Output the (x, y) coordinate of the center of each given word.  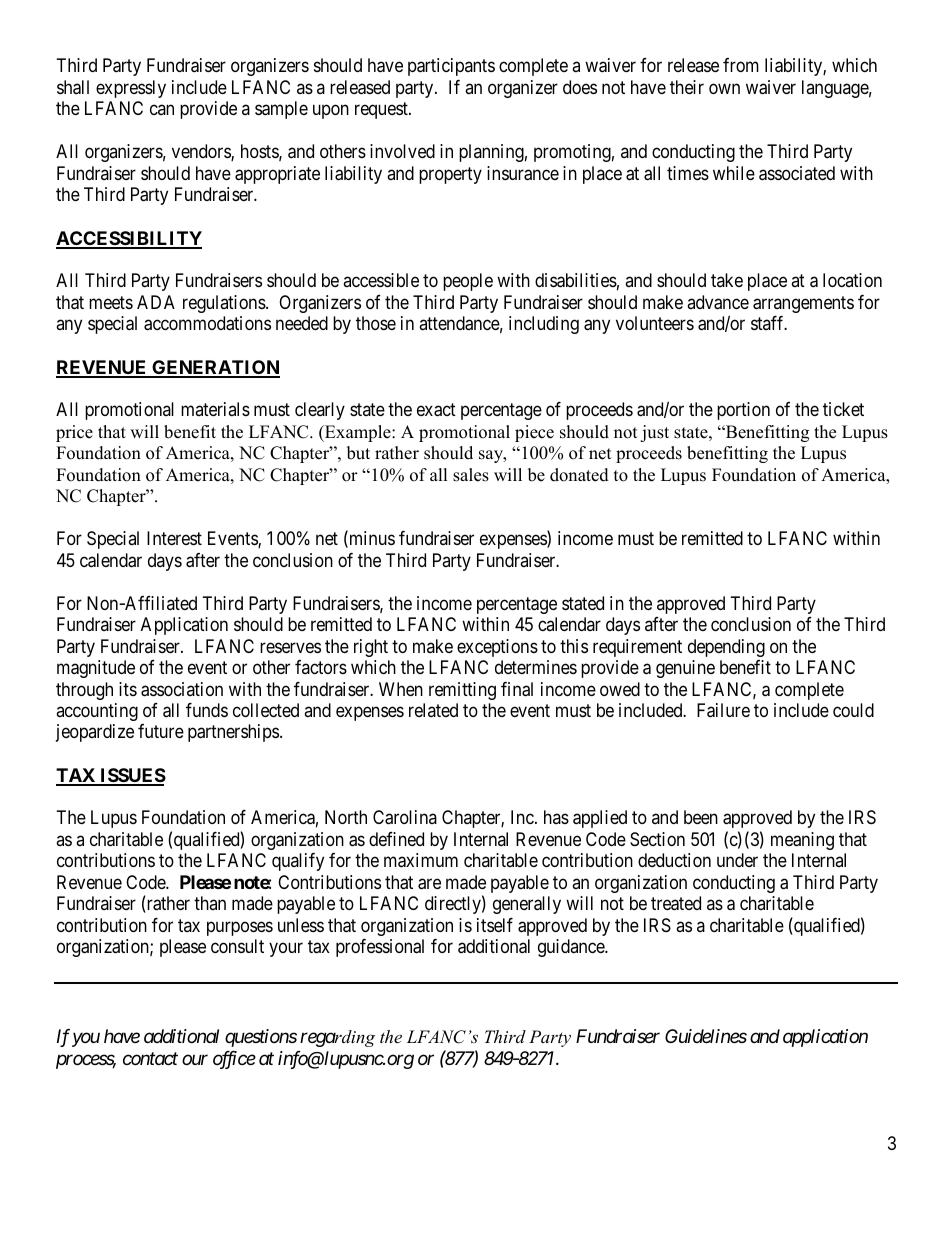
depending (726, 648)
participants (451, 67)
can (162, 110)
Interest (174, 538)
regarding (337, 1038)
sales (471, 475)
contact (150, 1058)
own (724, 88)
